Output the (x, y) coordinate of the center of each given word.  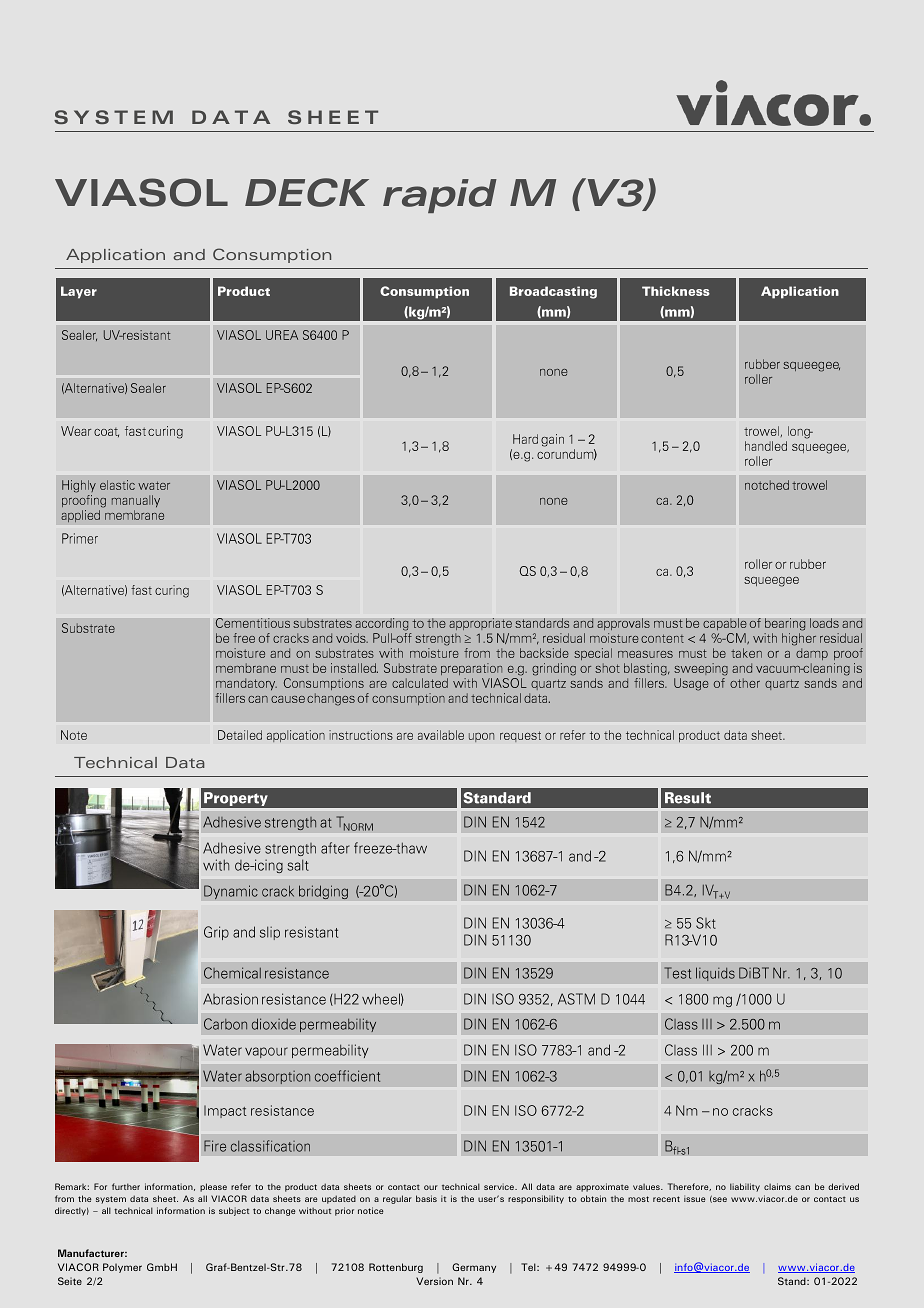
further (126, 1186)
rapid (440, 196)
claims (777, 1186)
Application (115, 256)
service (500, 1186)
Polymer (122, 1268)
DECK (307, 192)
